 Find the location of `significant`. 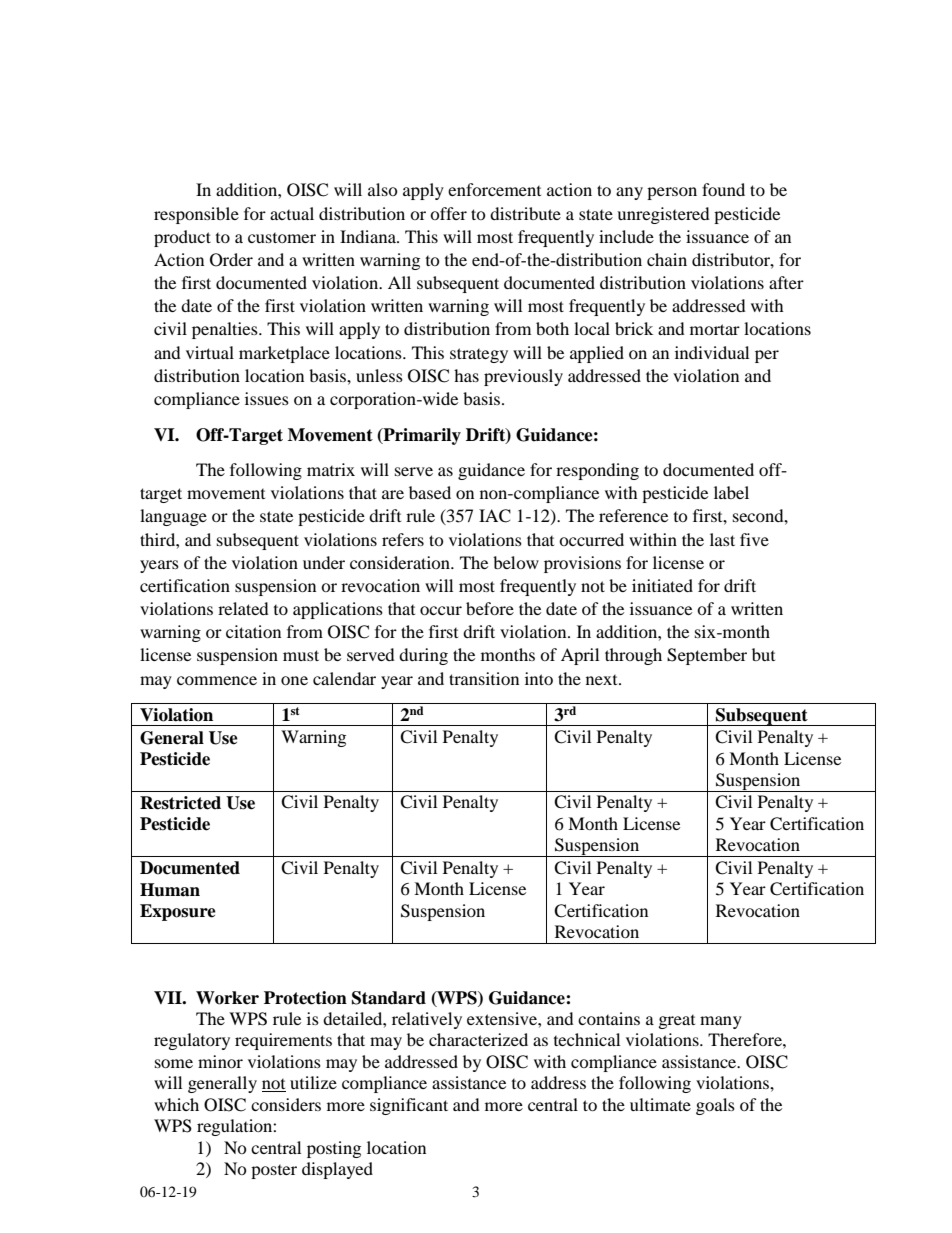

significant is located at coordinates (409, 1106).
